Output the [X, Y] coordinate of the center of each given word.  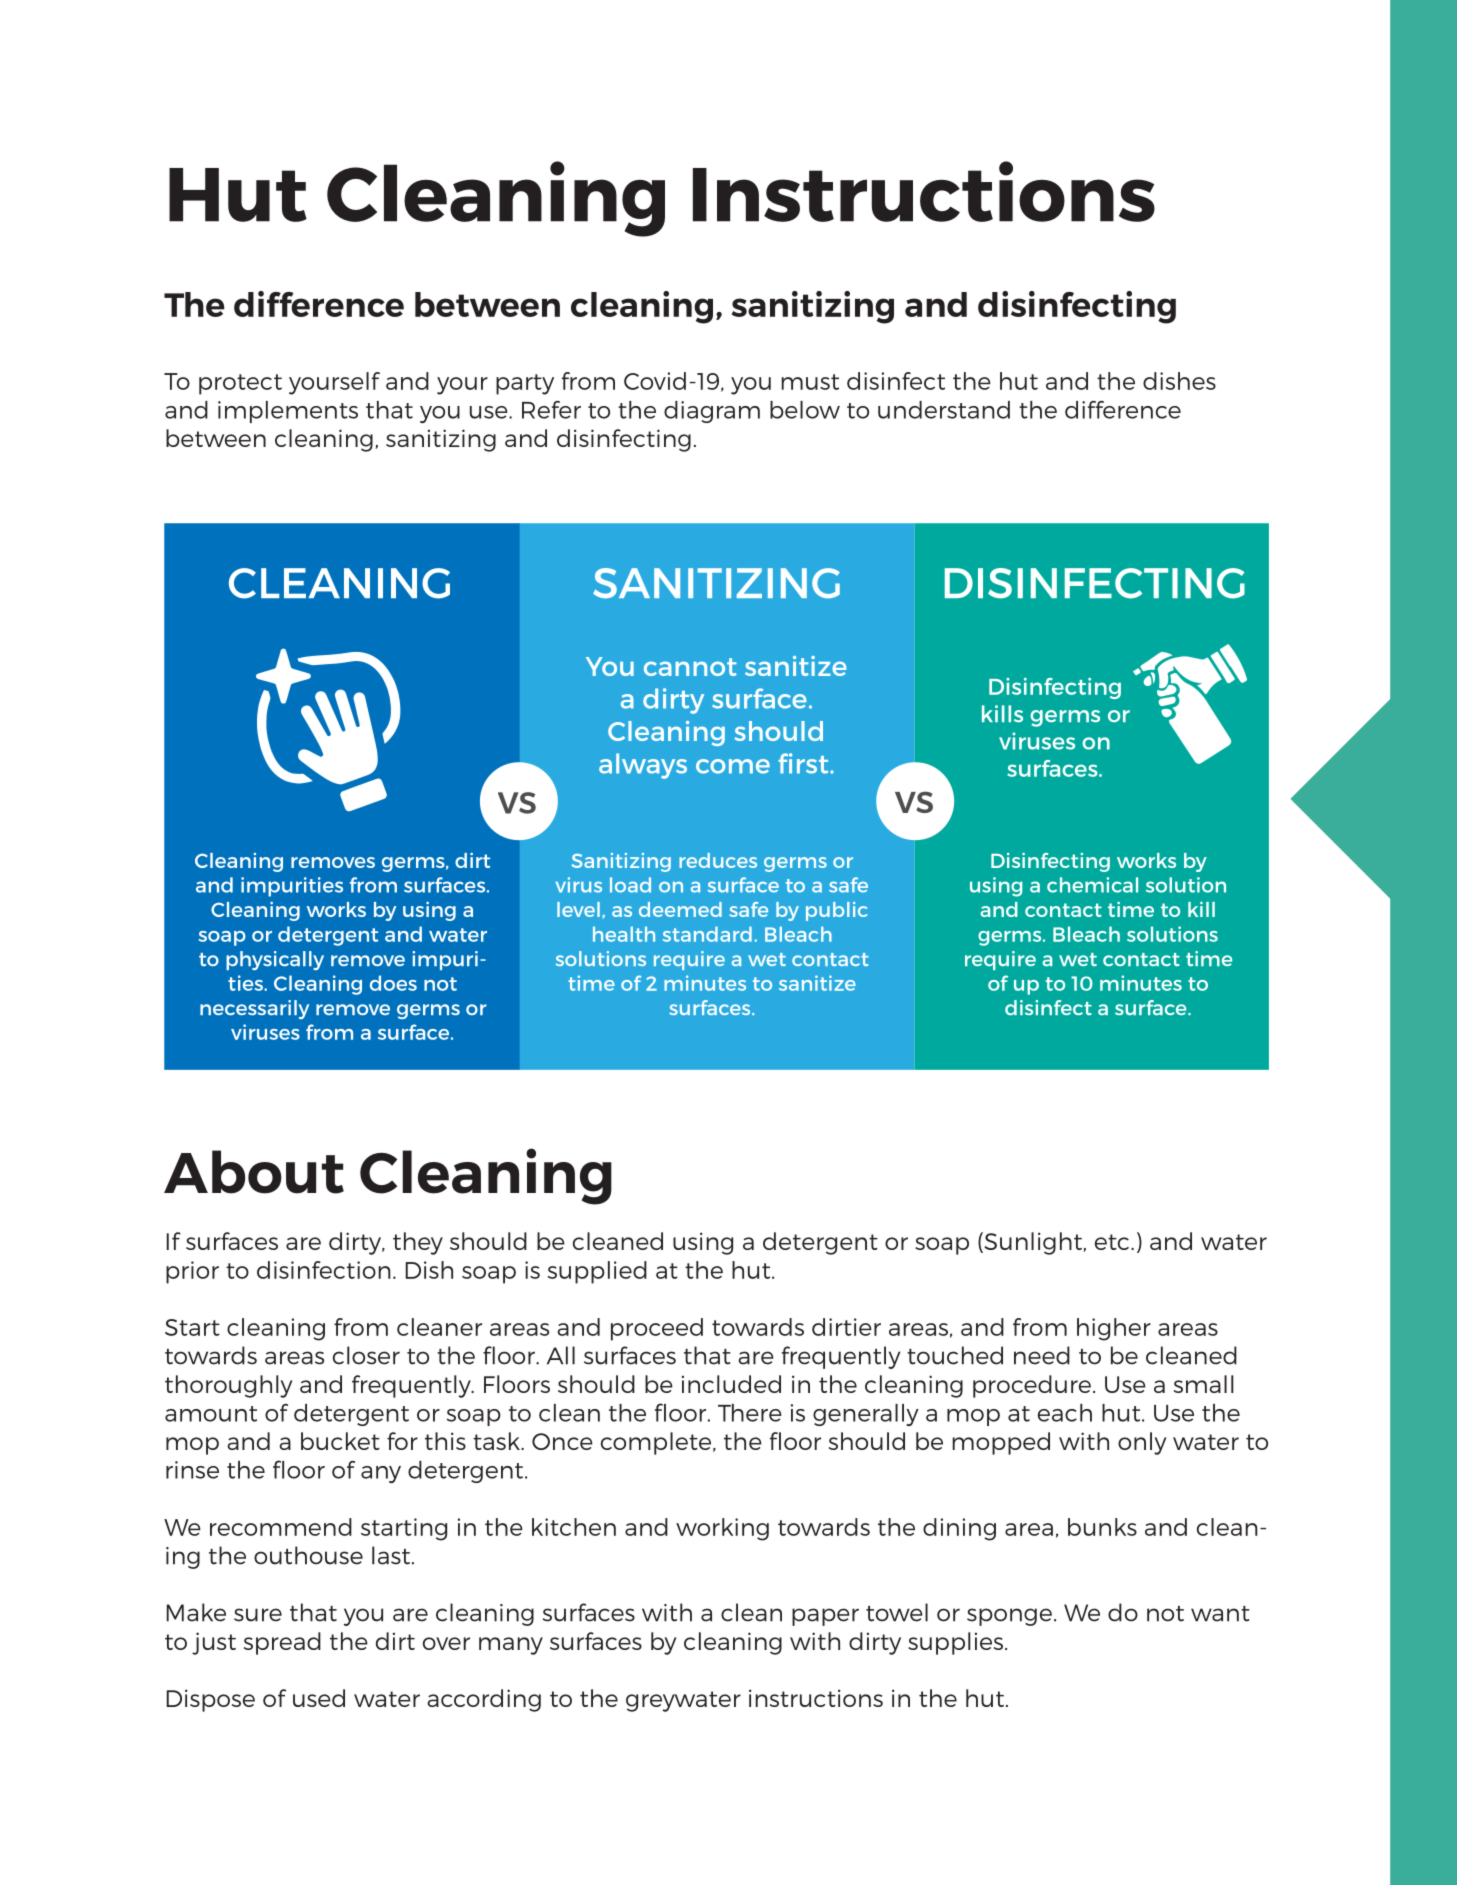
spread [282, 1643]
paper [825, 1617]
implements [288, 412]
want [1220, 1614]
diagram [712, 412]
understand [944, 410]
